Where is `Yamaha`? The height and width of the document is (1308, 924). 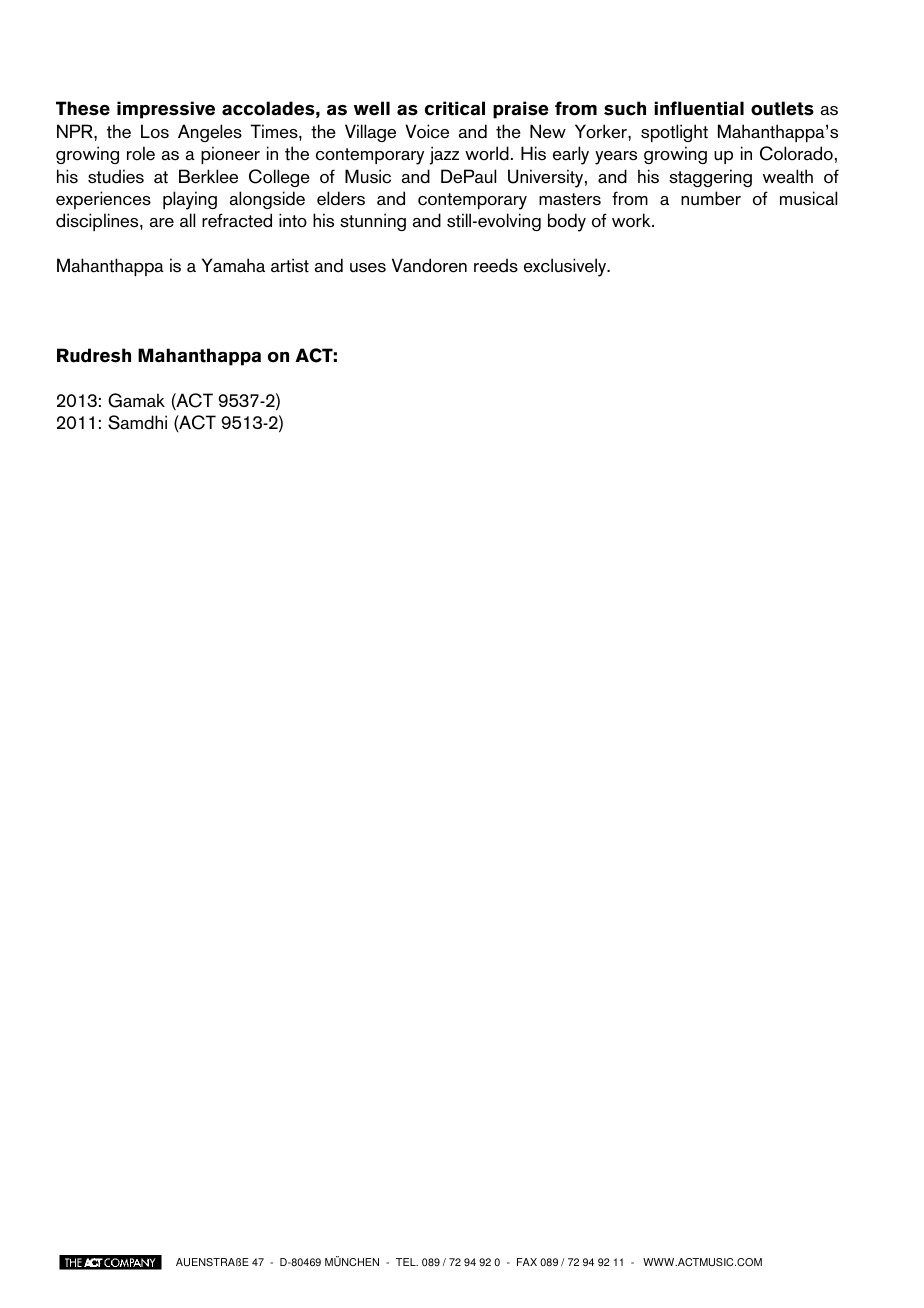
Yamaha is located at coordinates (233, 265).
